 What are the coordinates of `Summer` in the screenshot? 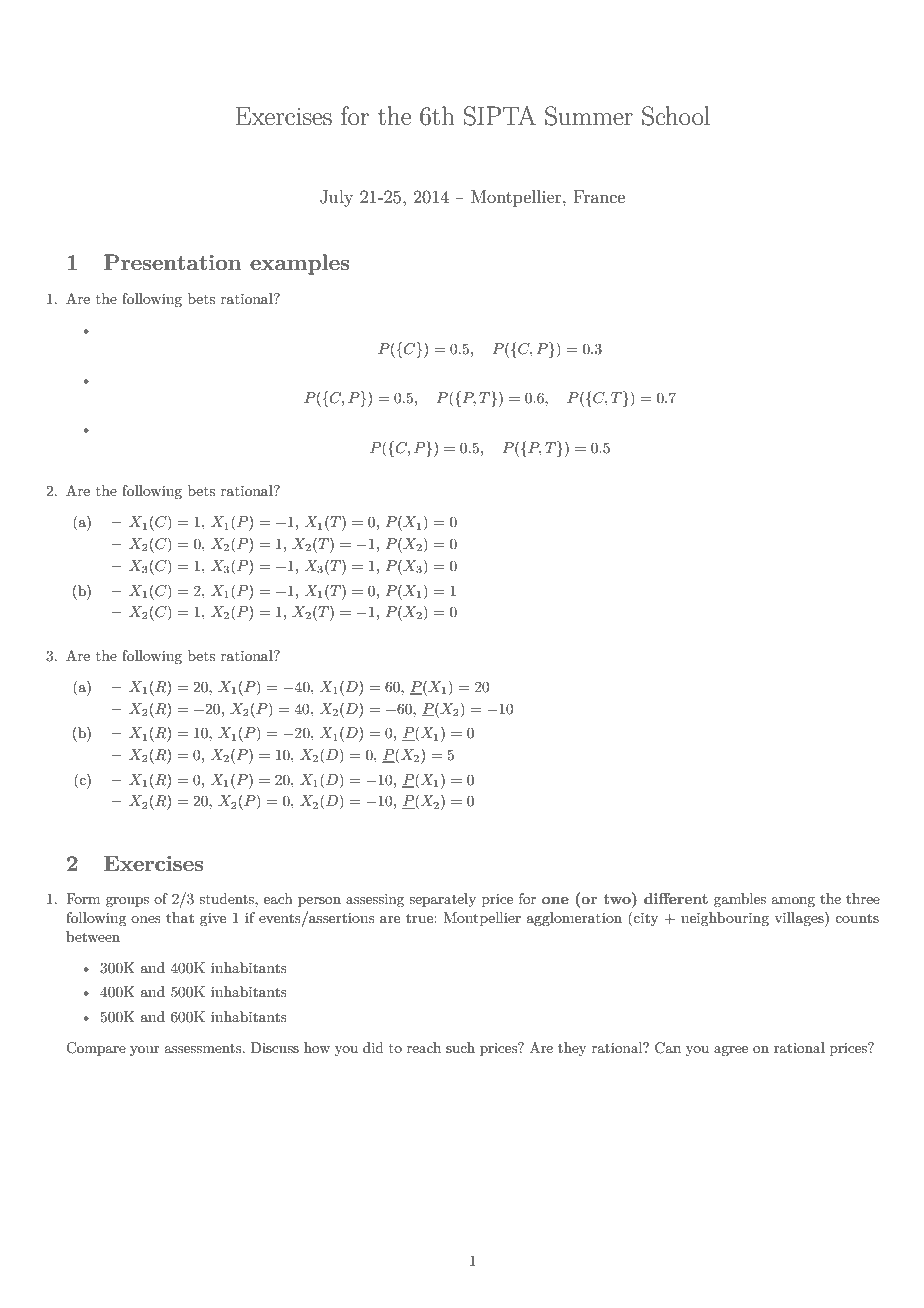 It's located at (589, 116).
